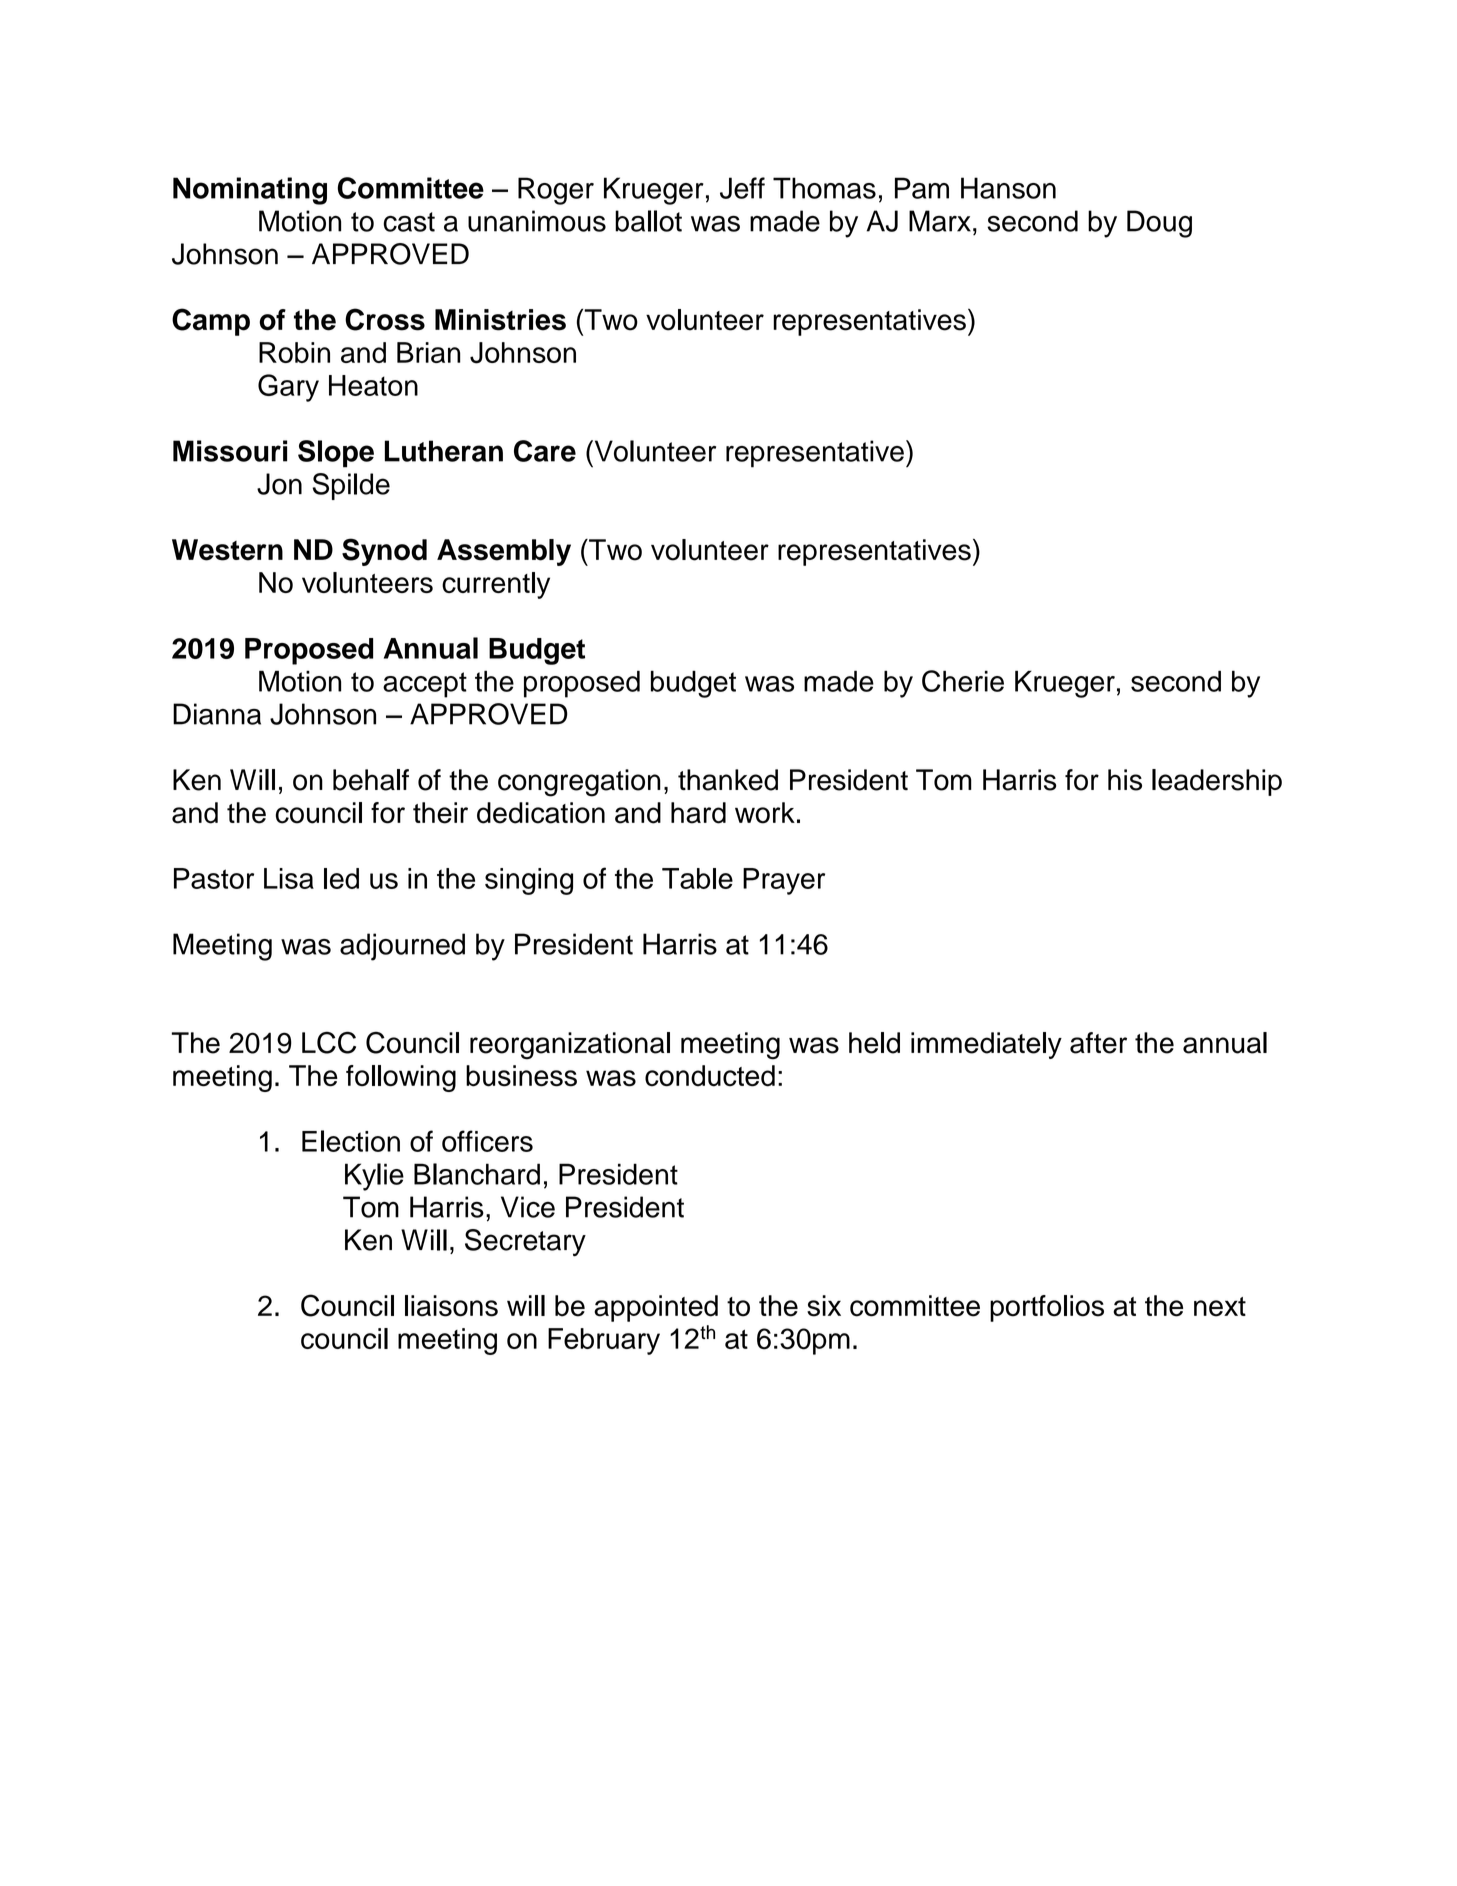  What do you see at coordinates (1098, 1043) in the document?
I see `after` at bounding box center [1098, 1043].
